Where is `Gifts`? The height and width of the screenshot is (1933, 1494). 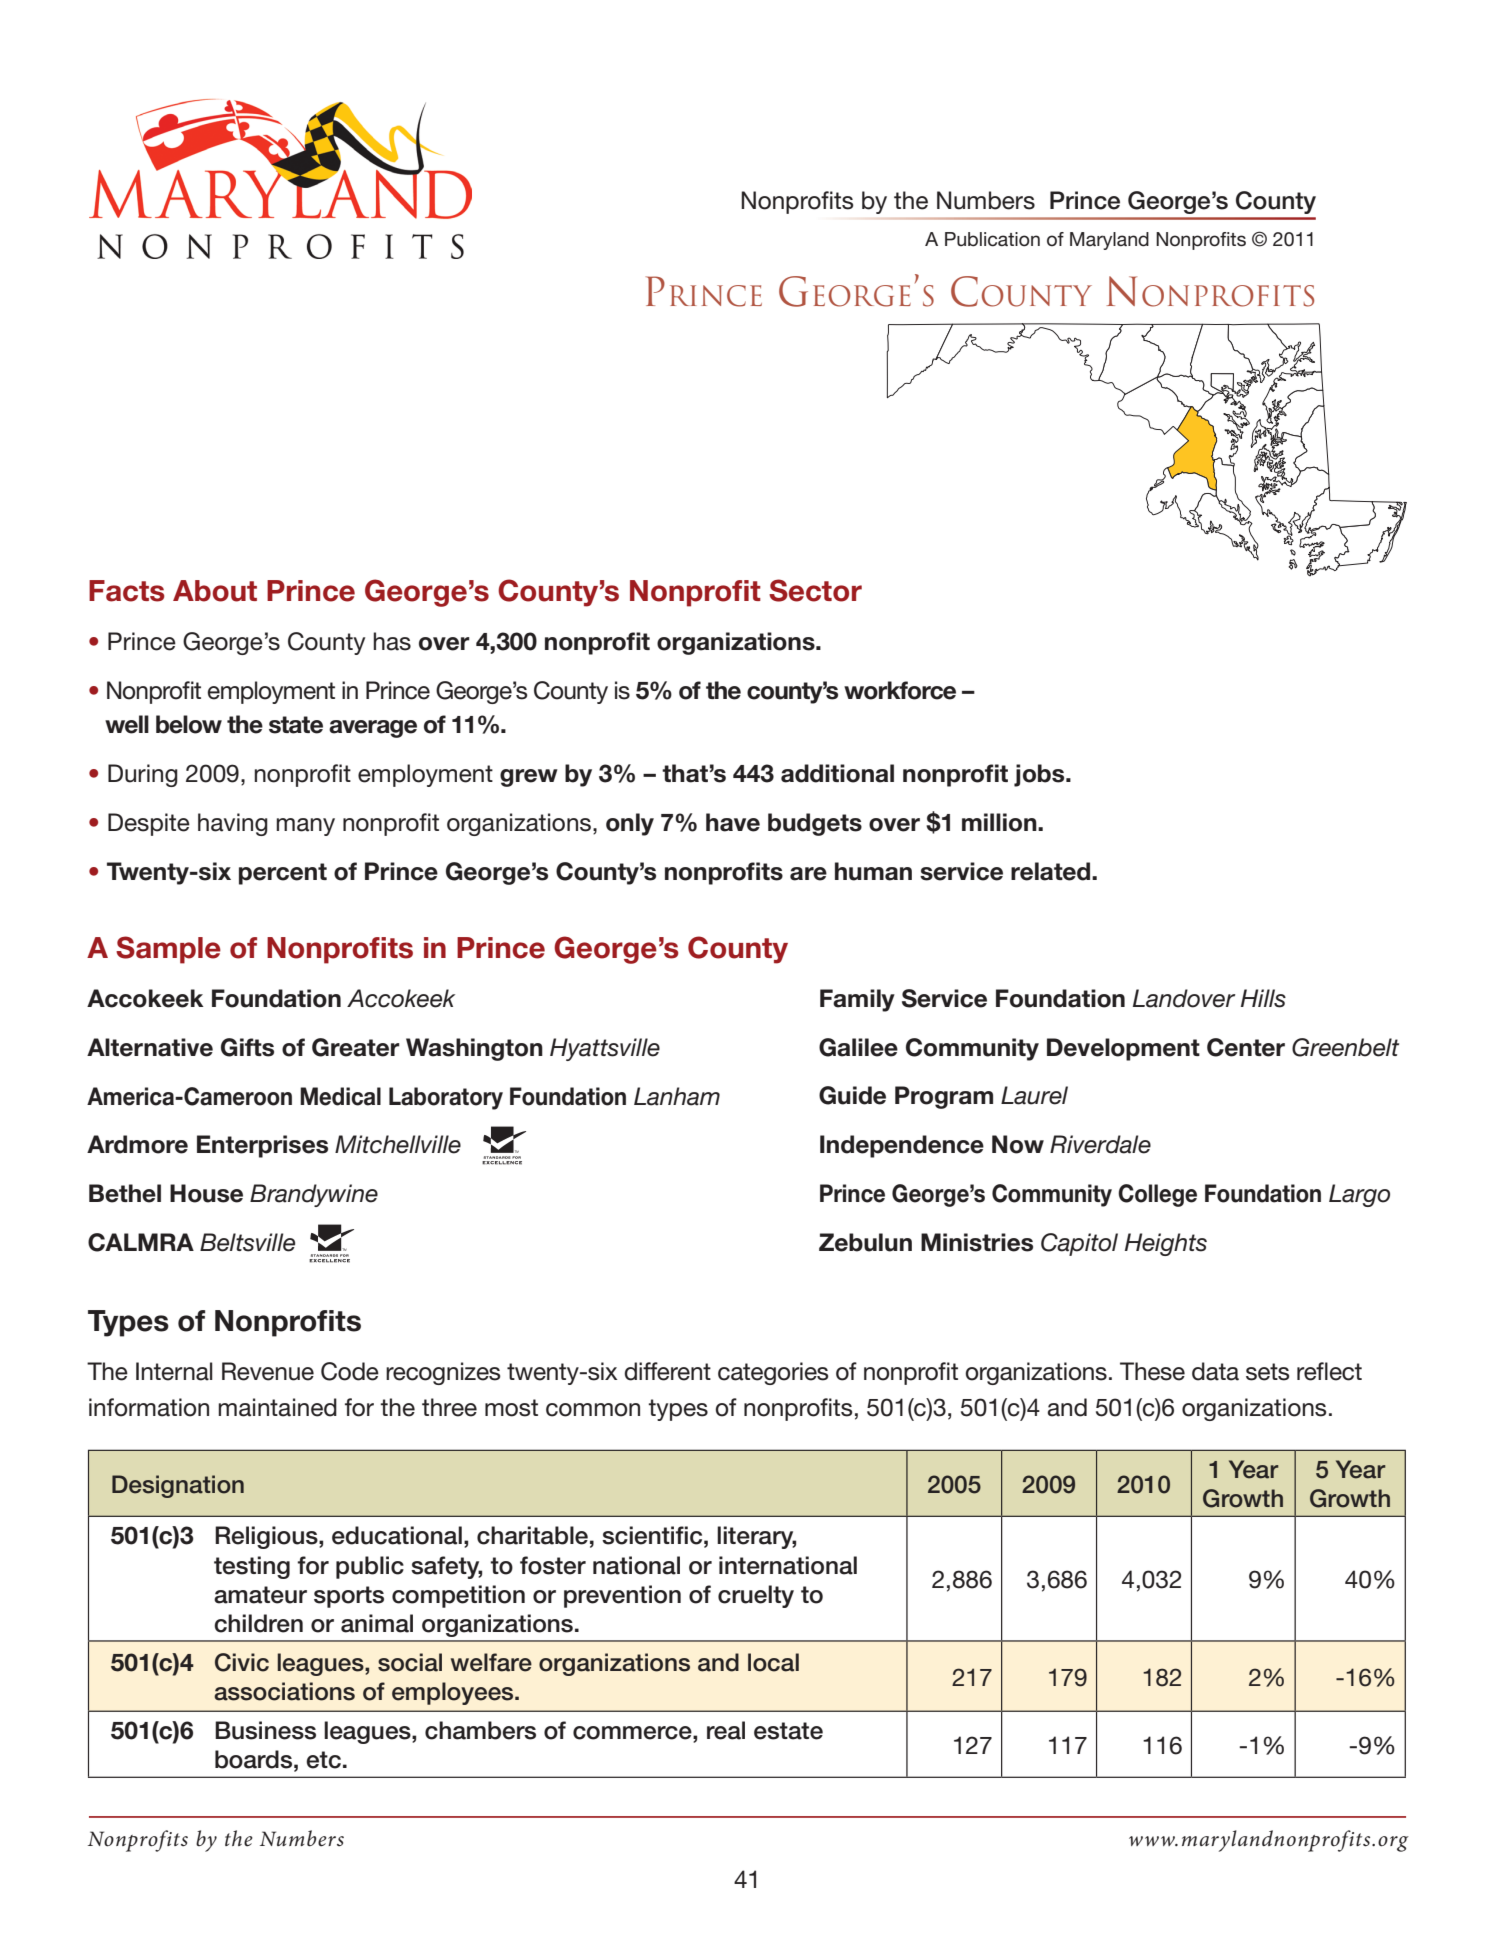 Gifts is located at coordinates (247, 1047).
